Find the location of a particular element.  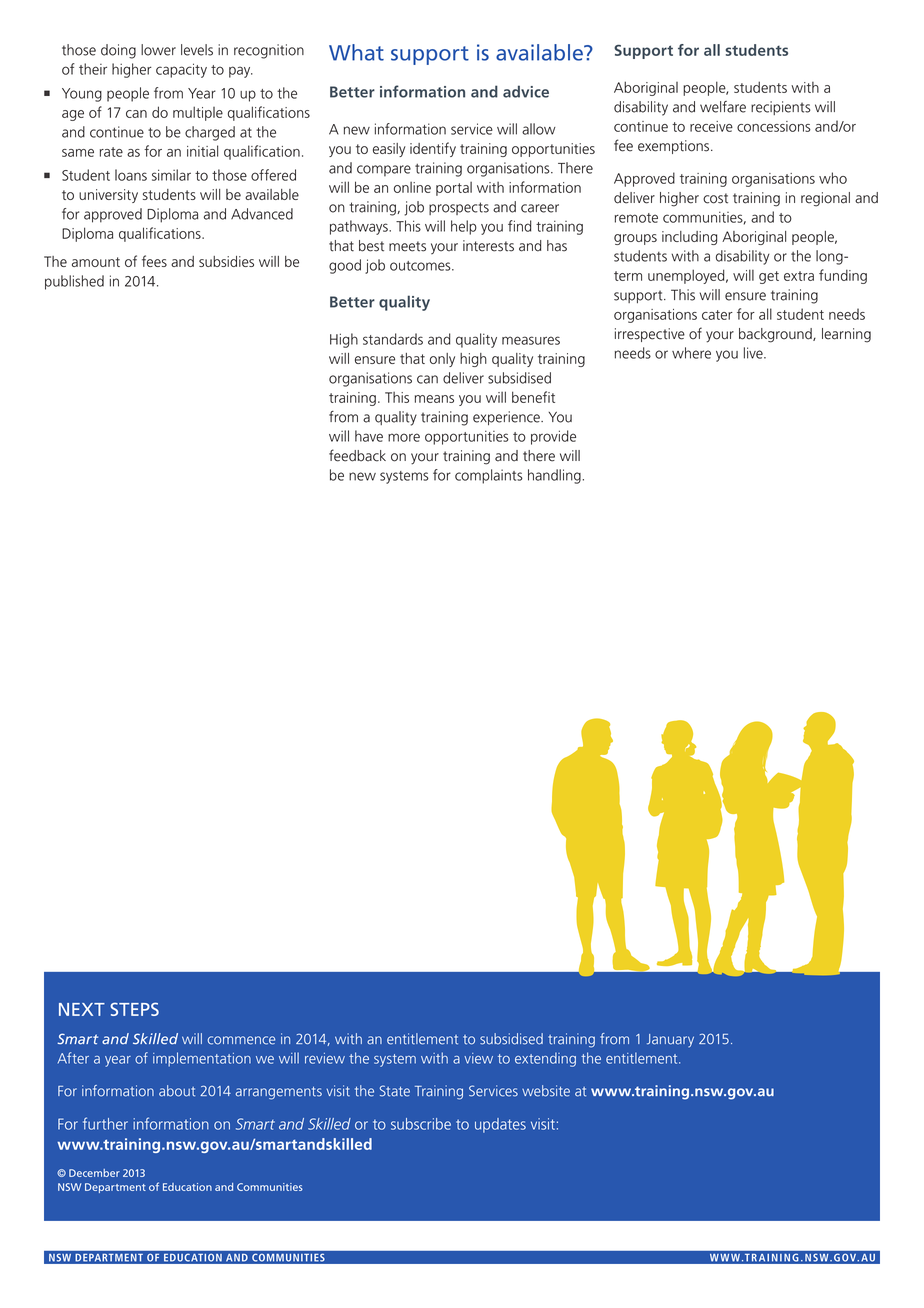

extending is located at coordinates (545, 1059).
